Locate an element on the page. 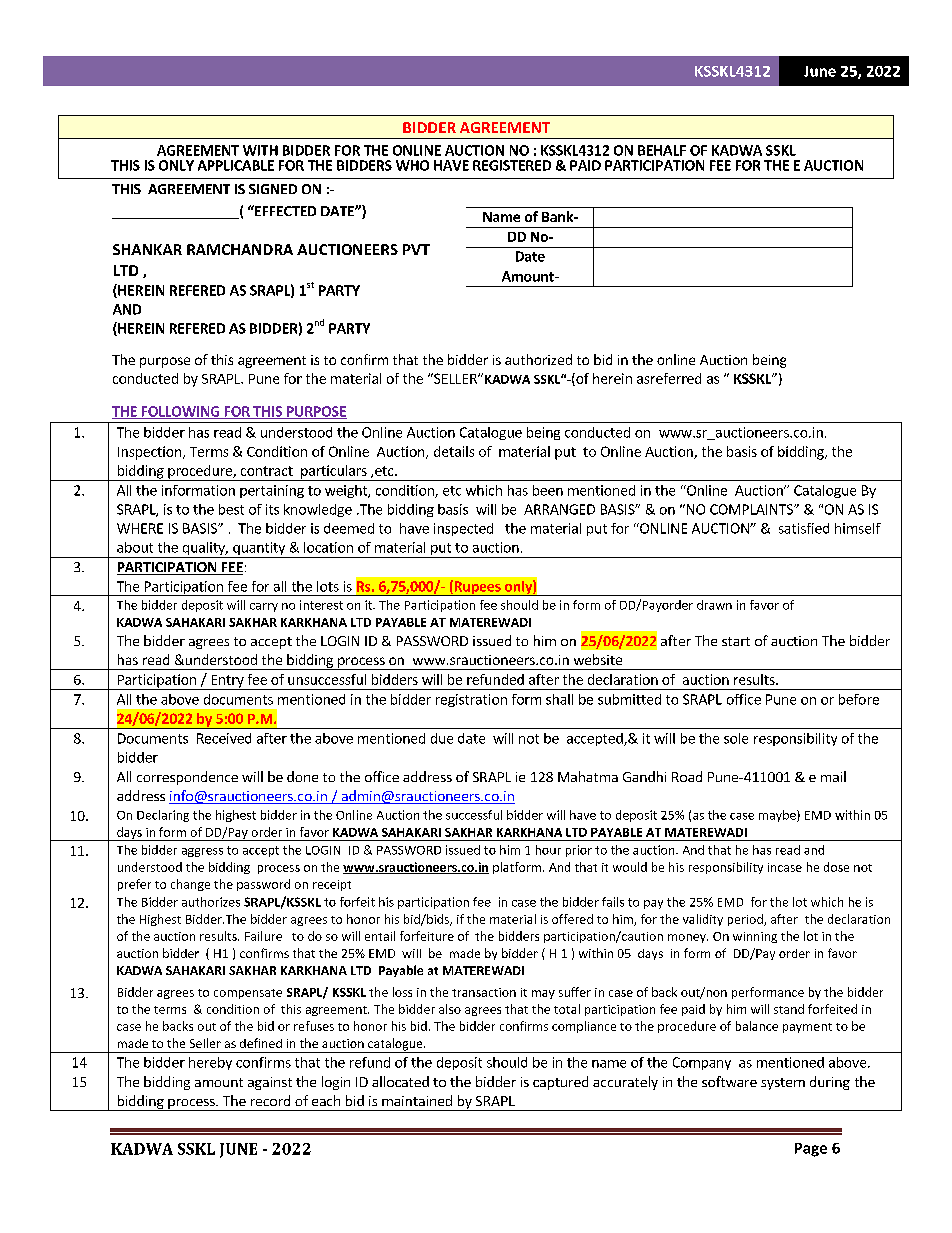  Entry is located at coordinates (227, 682).
